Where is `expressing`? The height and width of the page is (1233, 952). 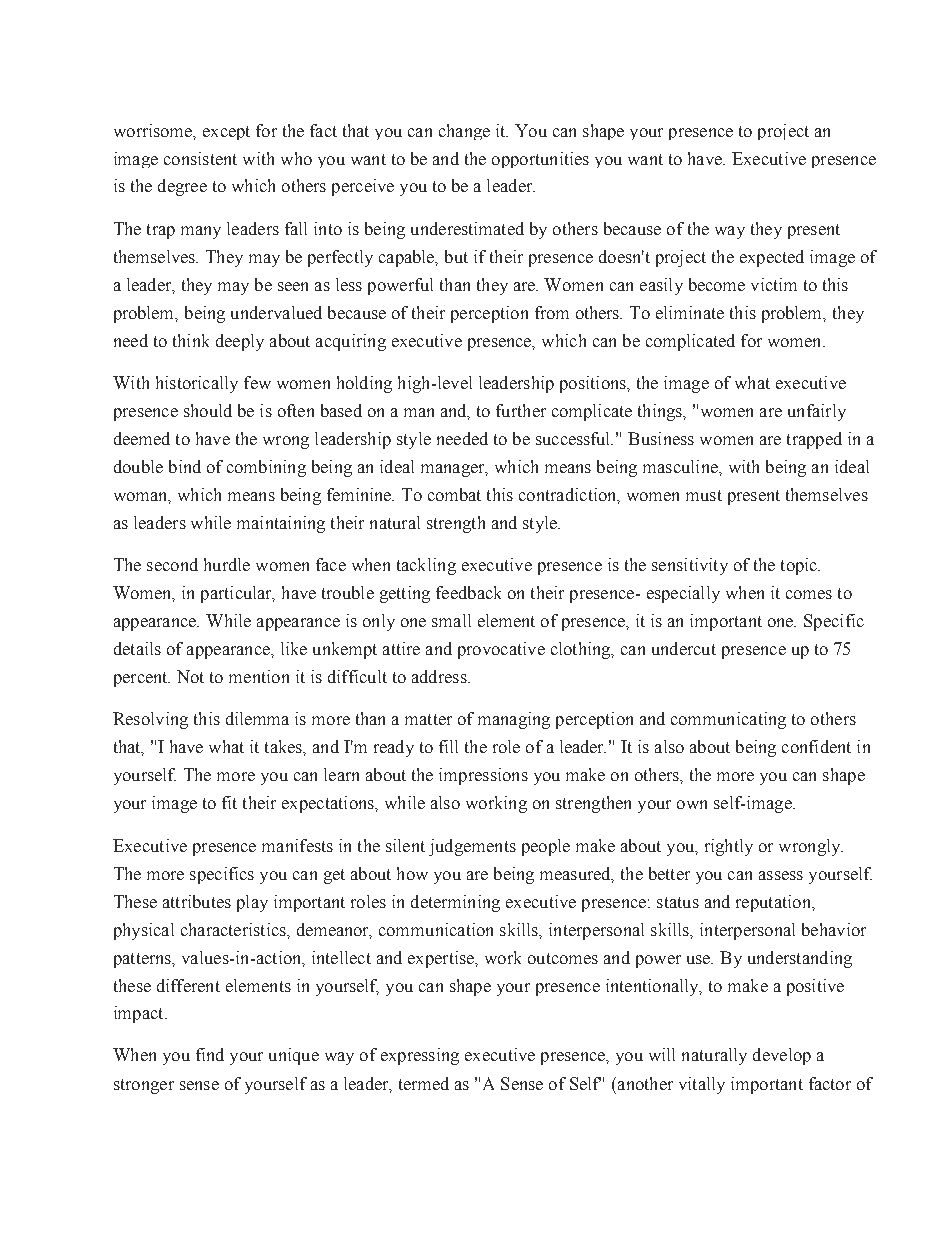
expressing is located at coordinates (420, 1056).
